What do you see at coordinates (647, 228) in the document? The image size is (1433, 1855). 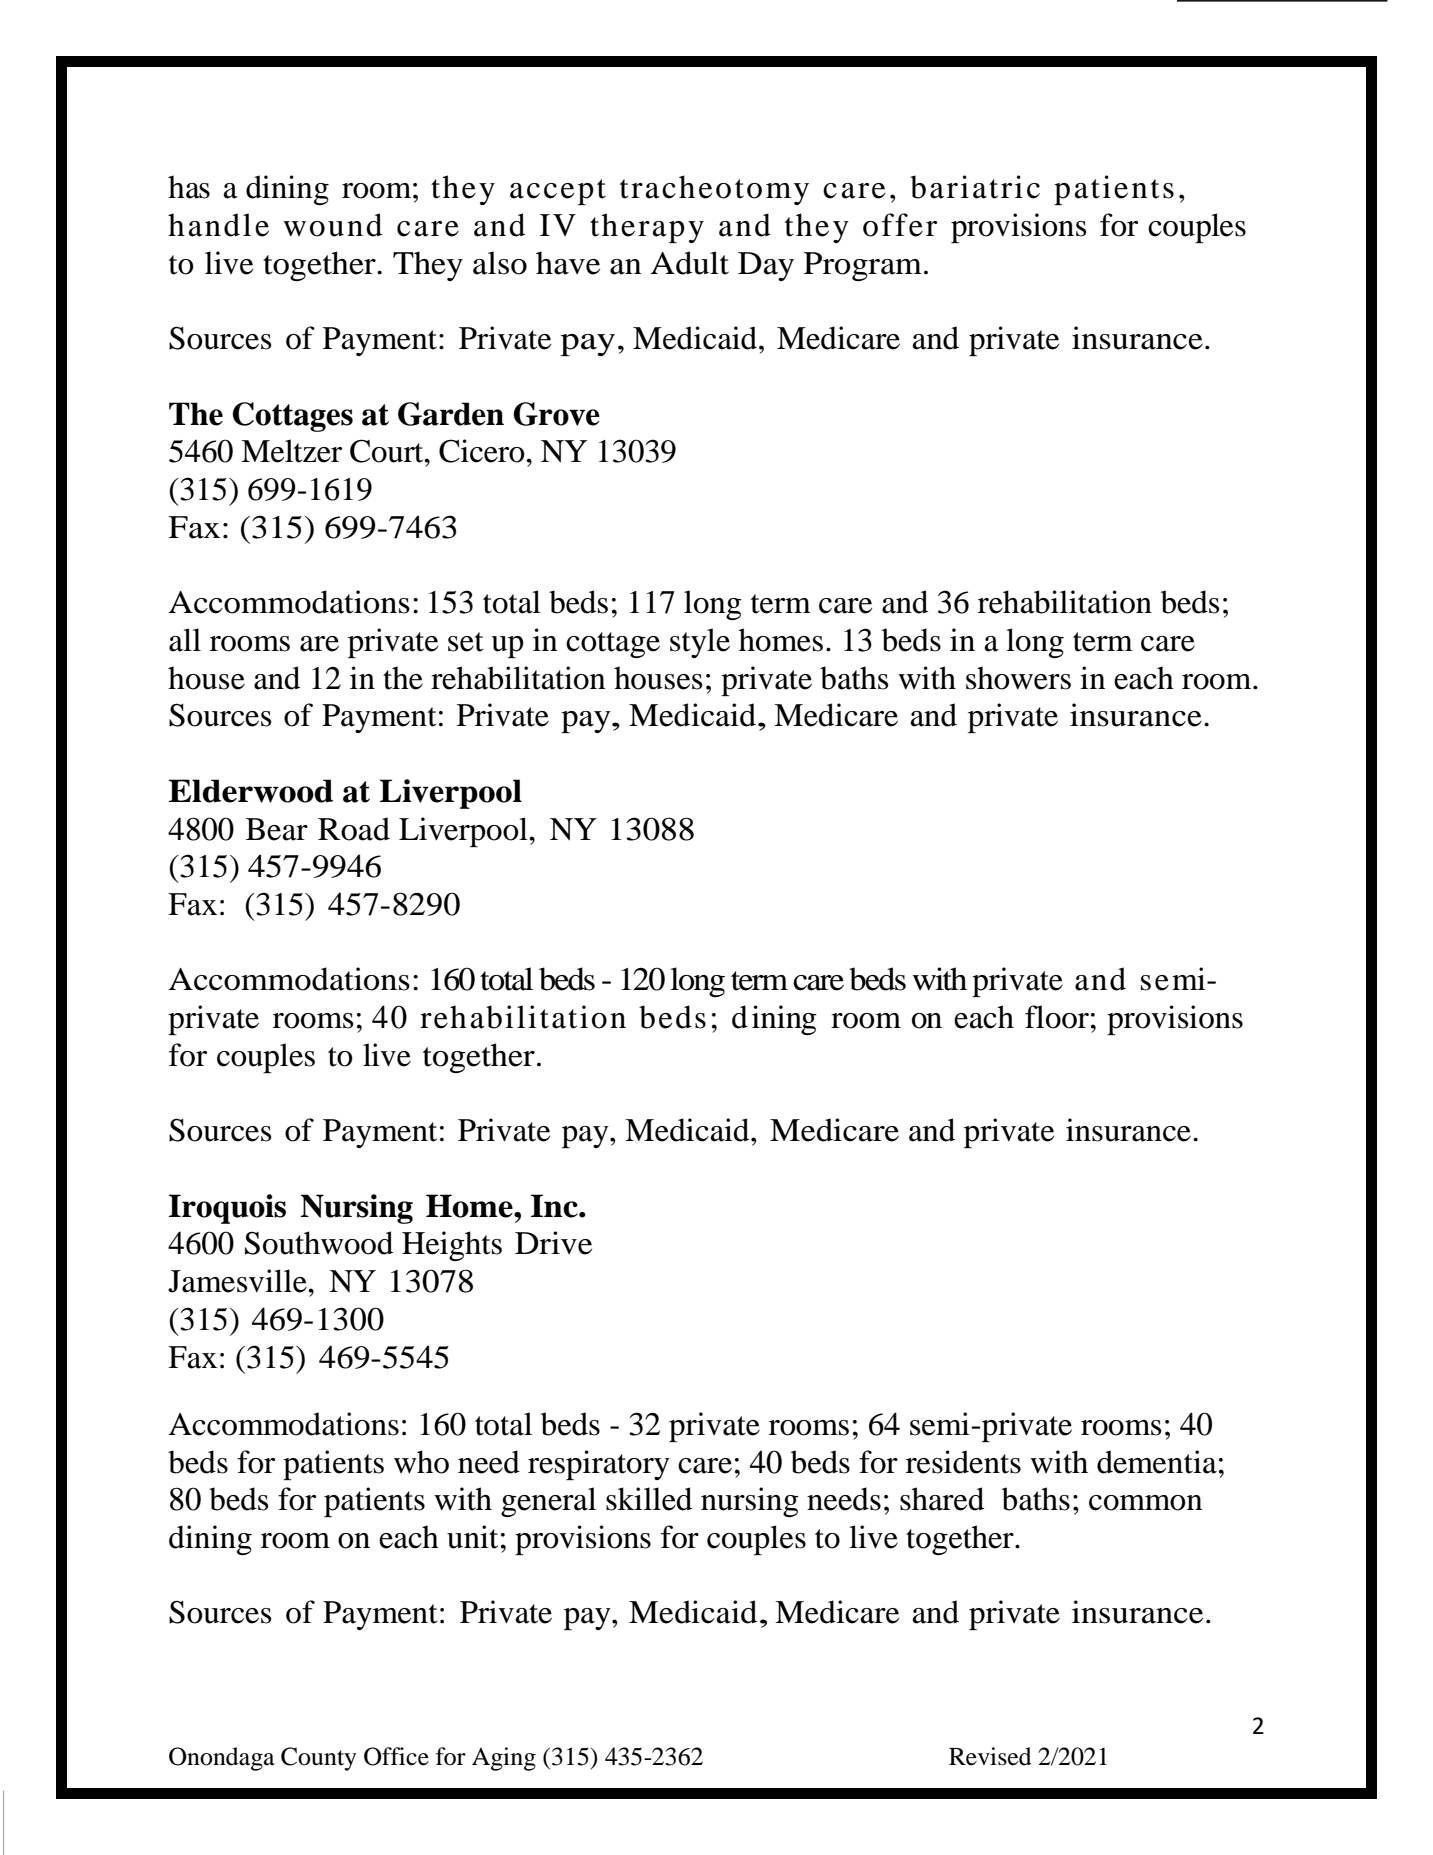 I see `therapy` at bounding box center [647, 228].
